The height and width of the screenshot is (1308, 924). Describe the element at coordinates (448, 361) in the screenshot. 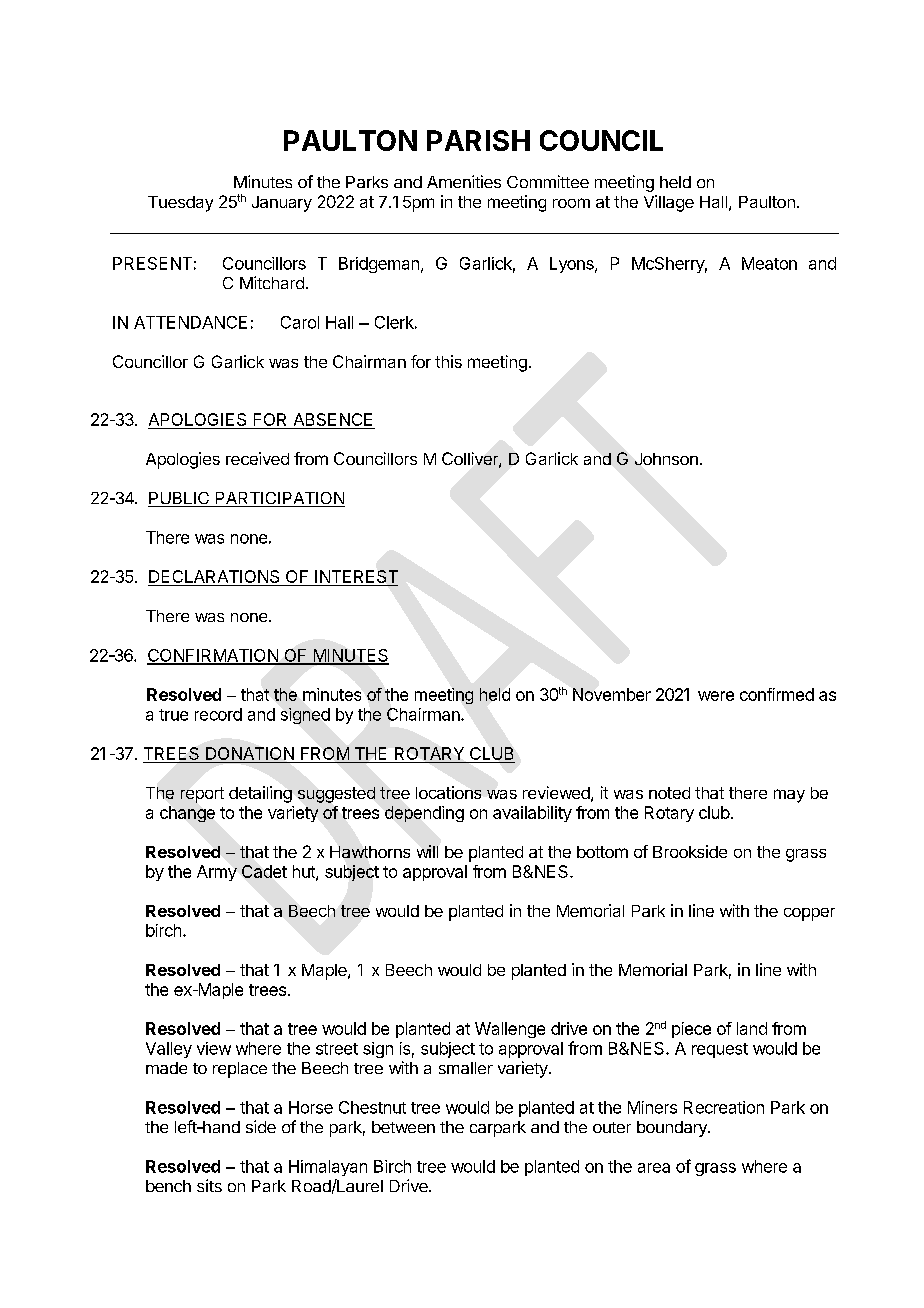

I see `this` at that location.
